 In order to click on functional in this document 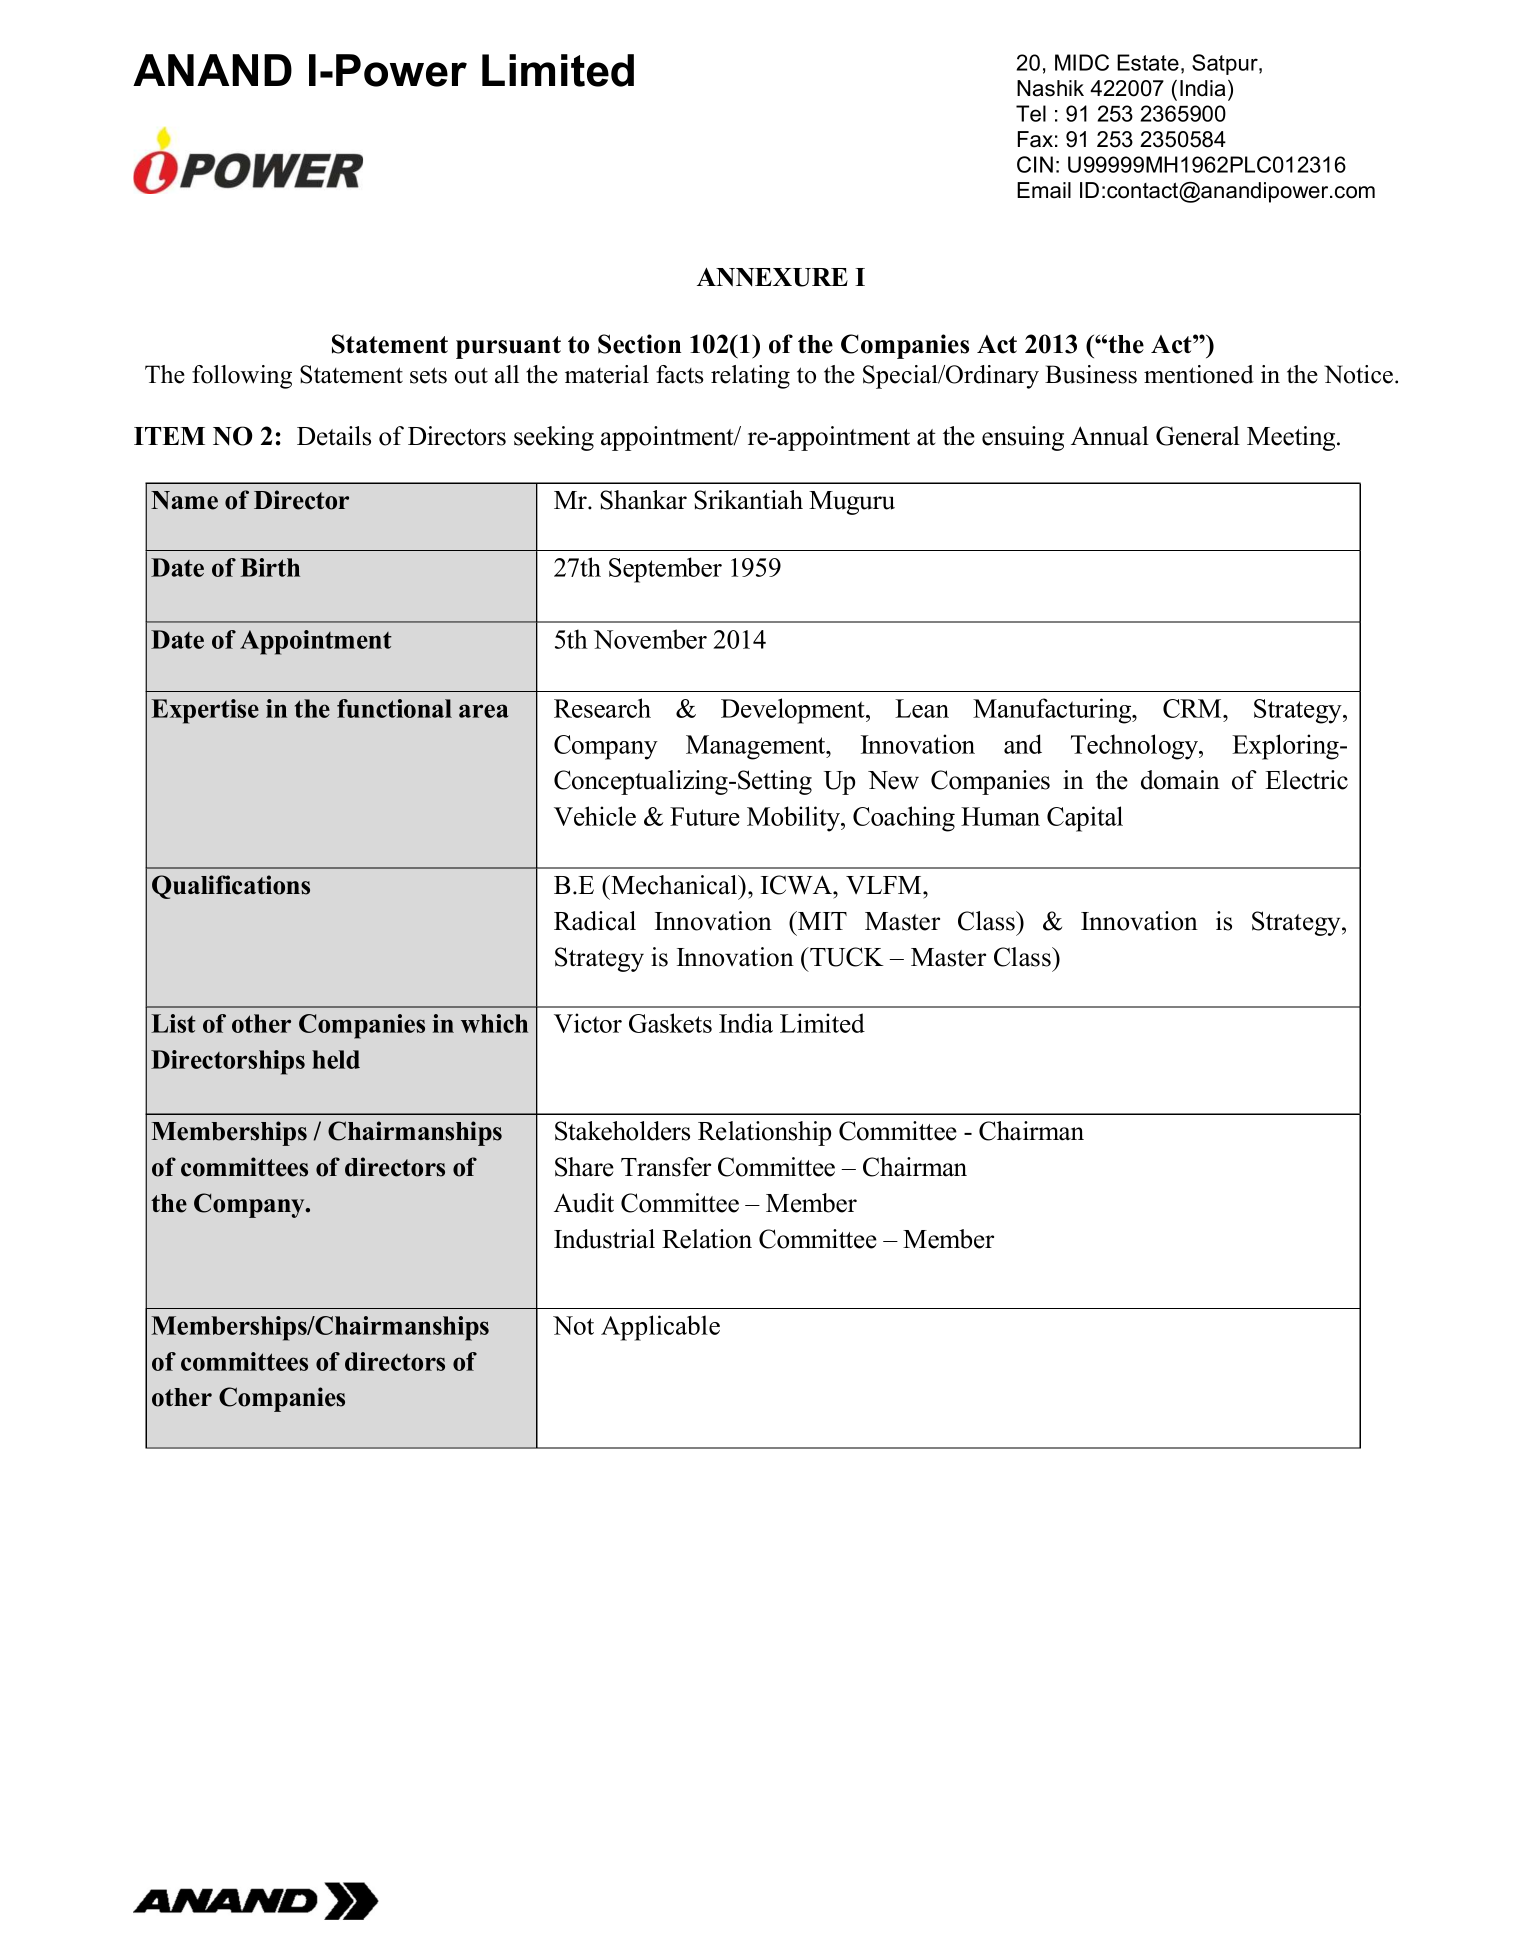, I will do `click(394, 708)`.
